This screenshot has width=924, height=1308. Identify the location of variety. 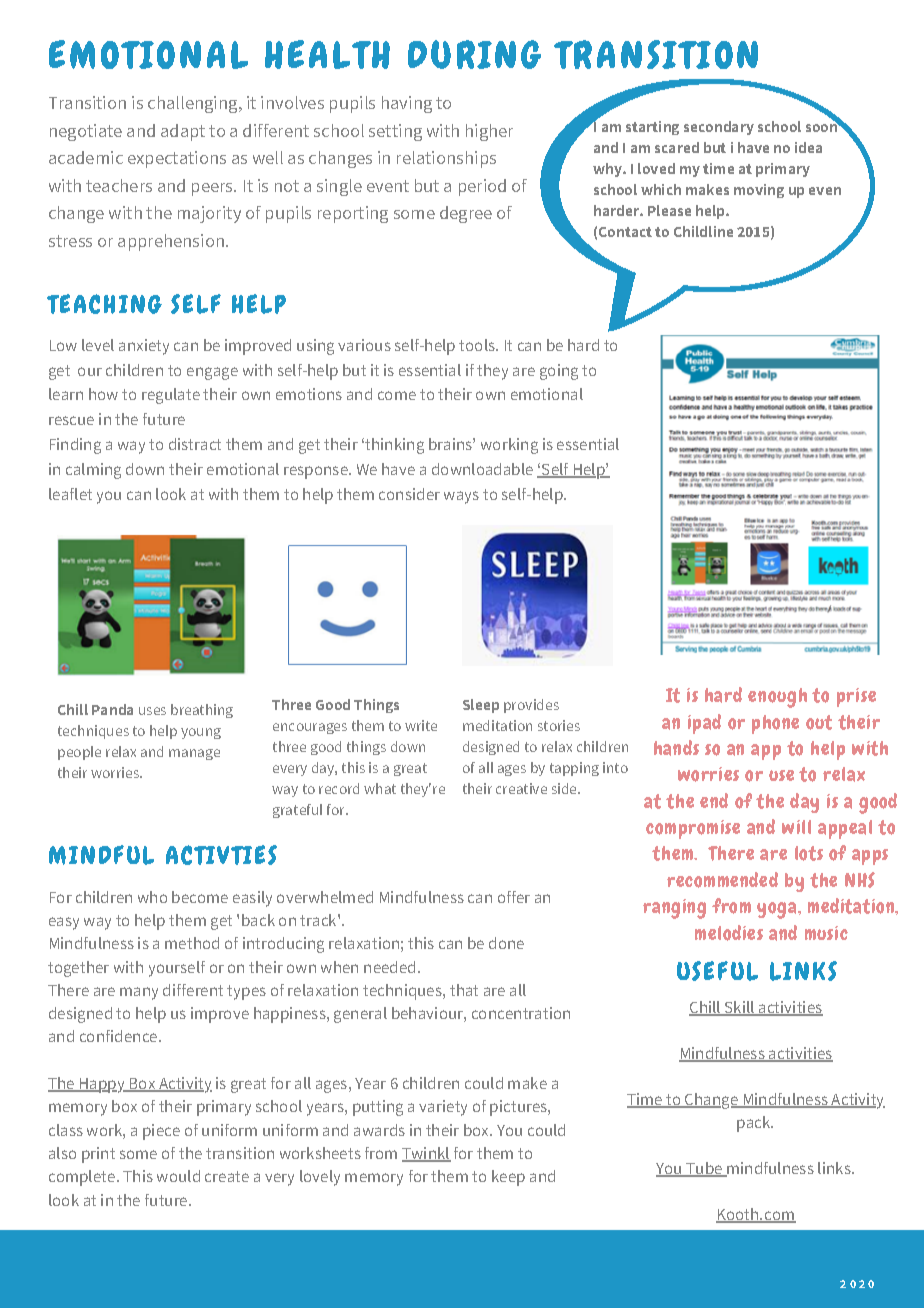
(443, 1108).
